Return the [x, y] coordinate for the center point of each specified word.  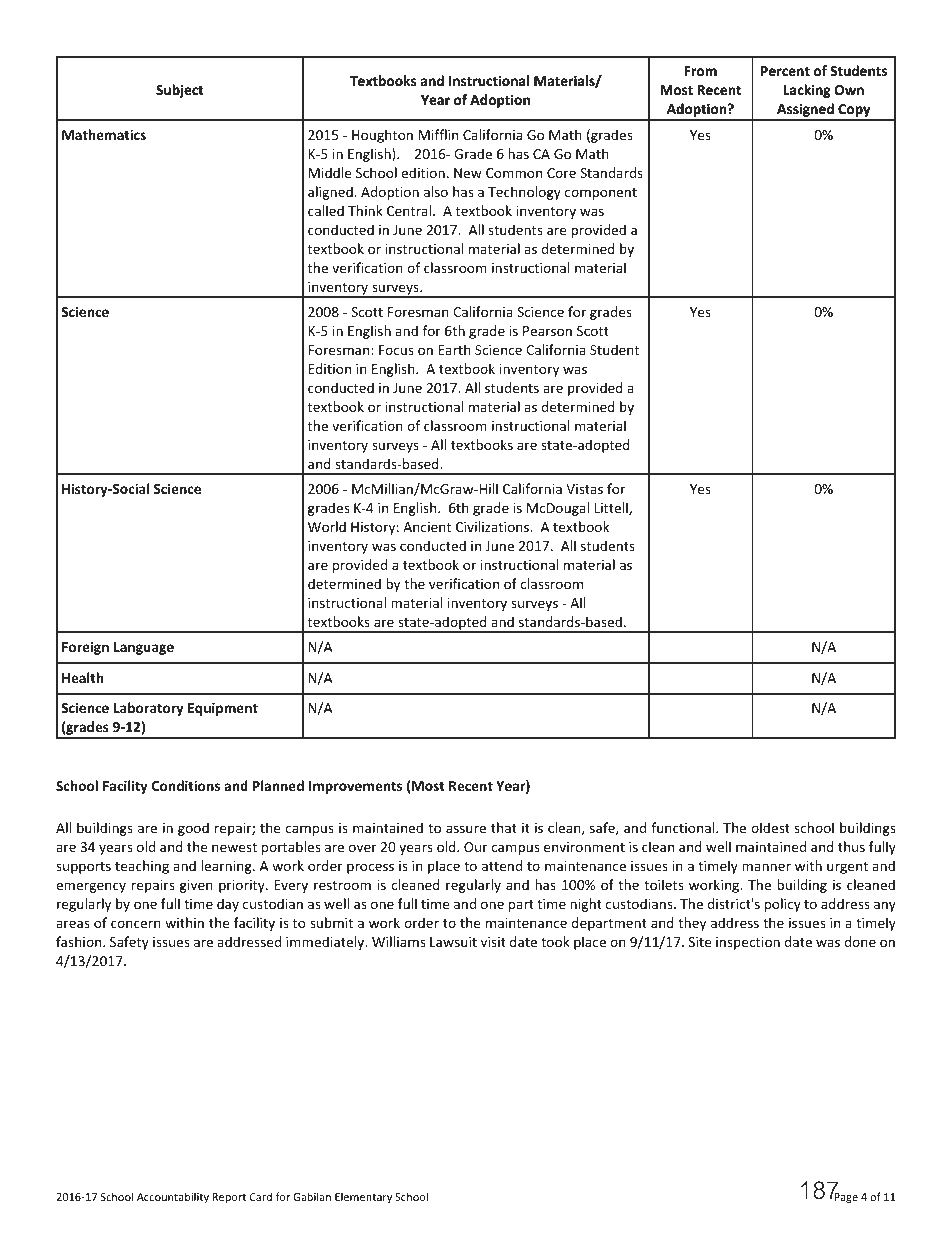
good [193, 829]
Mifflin [438, 134]
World [327, 526]
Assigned [805, 111]
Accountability [173, 1197]
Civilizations [494, 526]
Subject [179, 91]
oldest [770, 827]
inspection [748, 943]
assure [466, 829]
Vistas [584, 489]
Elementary [363, 1197]
